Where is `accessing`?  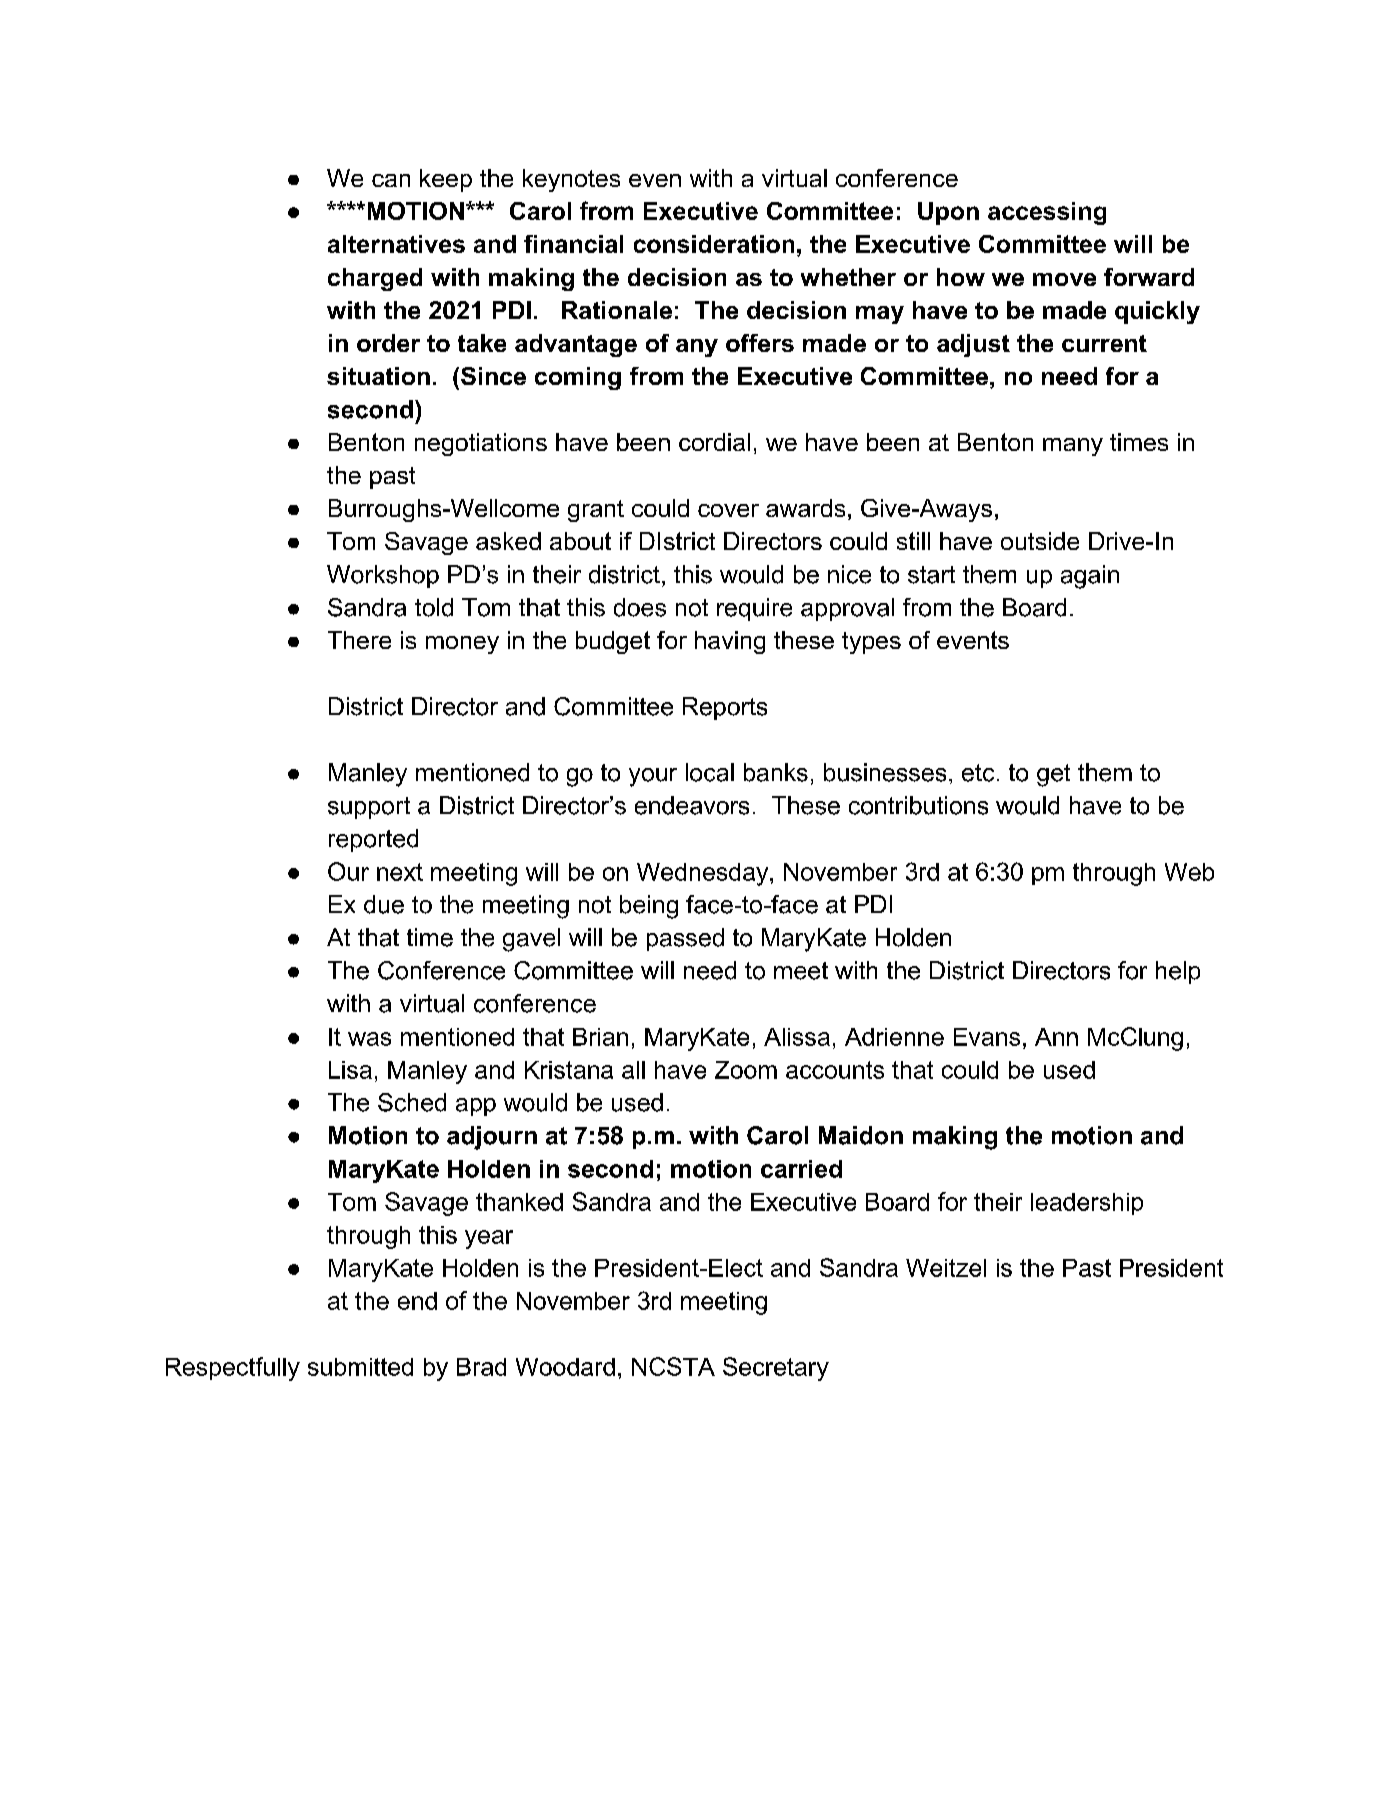 accessing is located at coordinates (1047, 213).
